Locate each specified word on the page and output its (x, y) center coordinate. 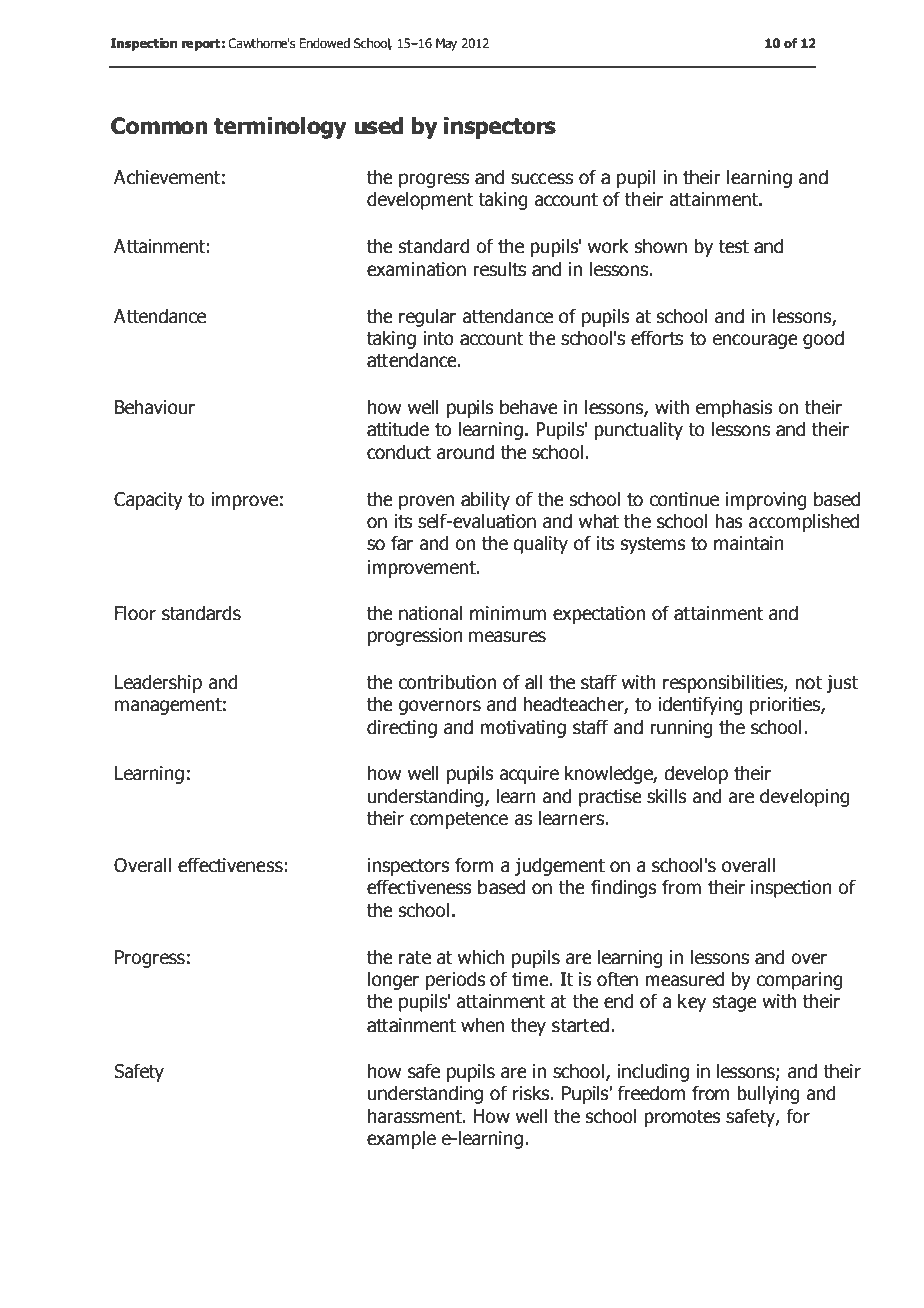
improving (766, 501)
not (808, 683)
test (734, 247)
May (446, 44)
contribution (447, 682)
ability (485, 500)
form (474, 865)
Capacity (148, 501)
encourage (755, 341)
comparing (799, 981)
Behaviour (155, 407)
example (401, 1139)
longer (393, 980)
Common (159, 126)
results (499, 269)
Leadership (158, 683)
